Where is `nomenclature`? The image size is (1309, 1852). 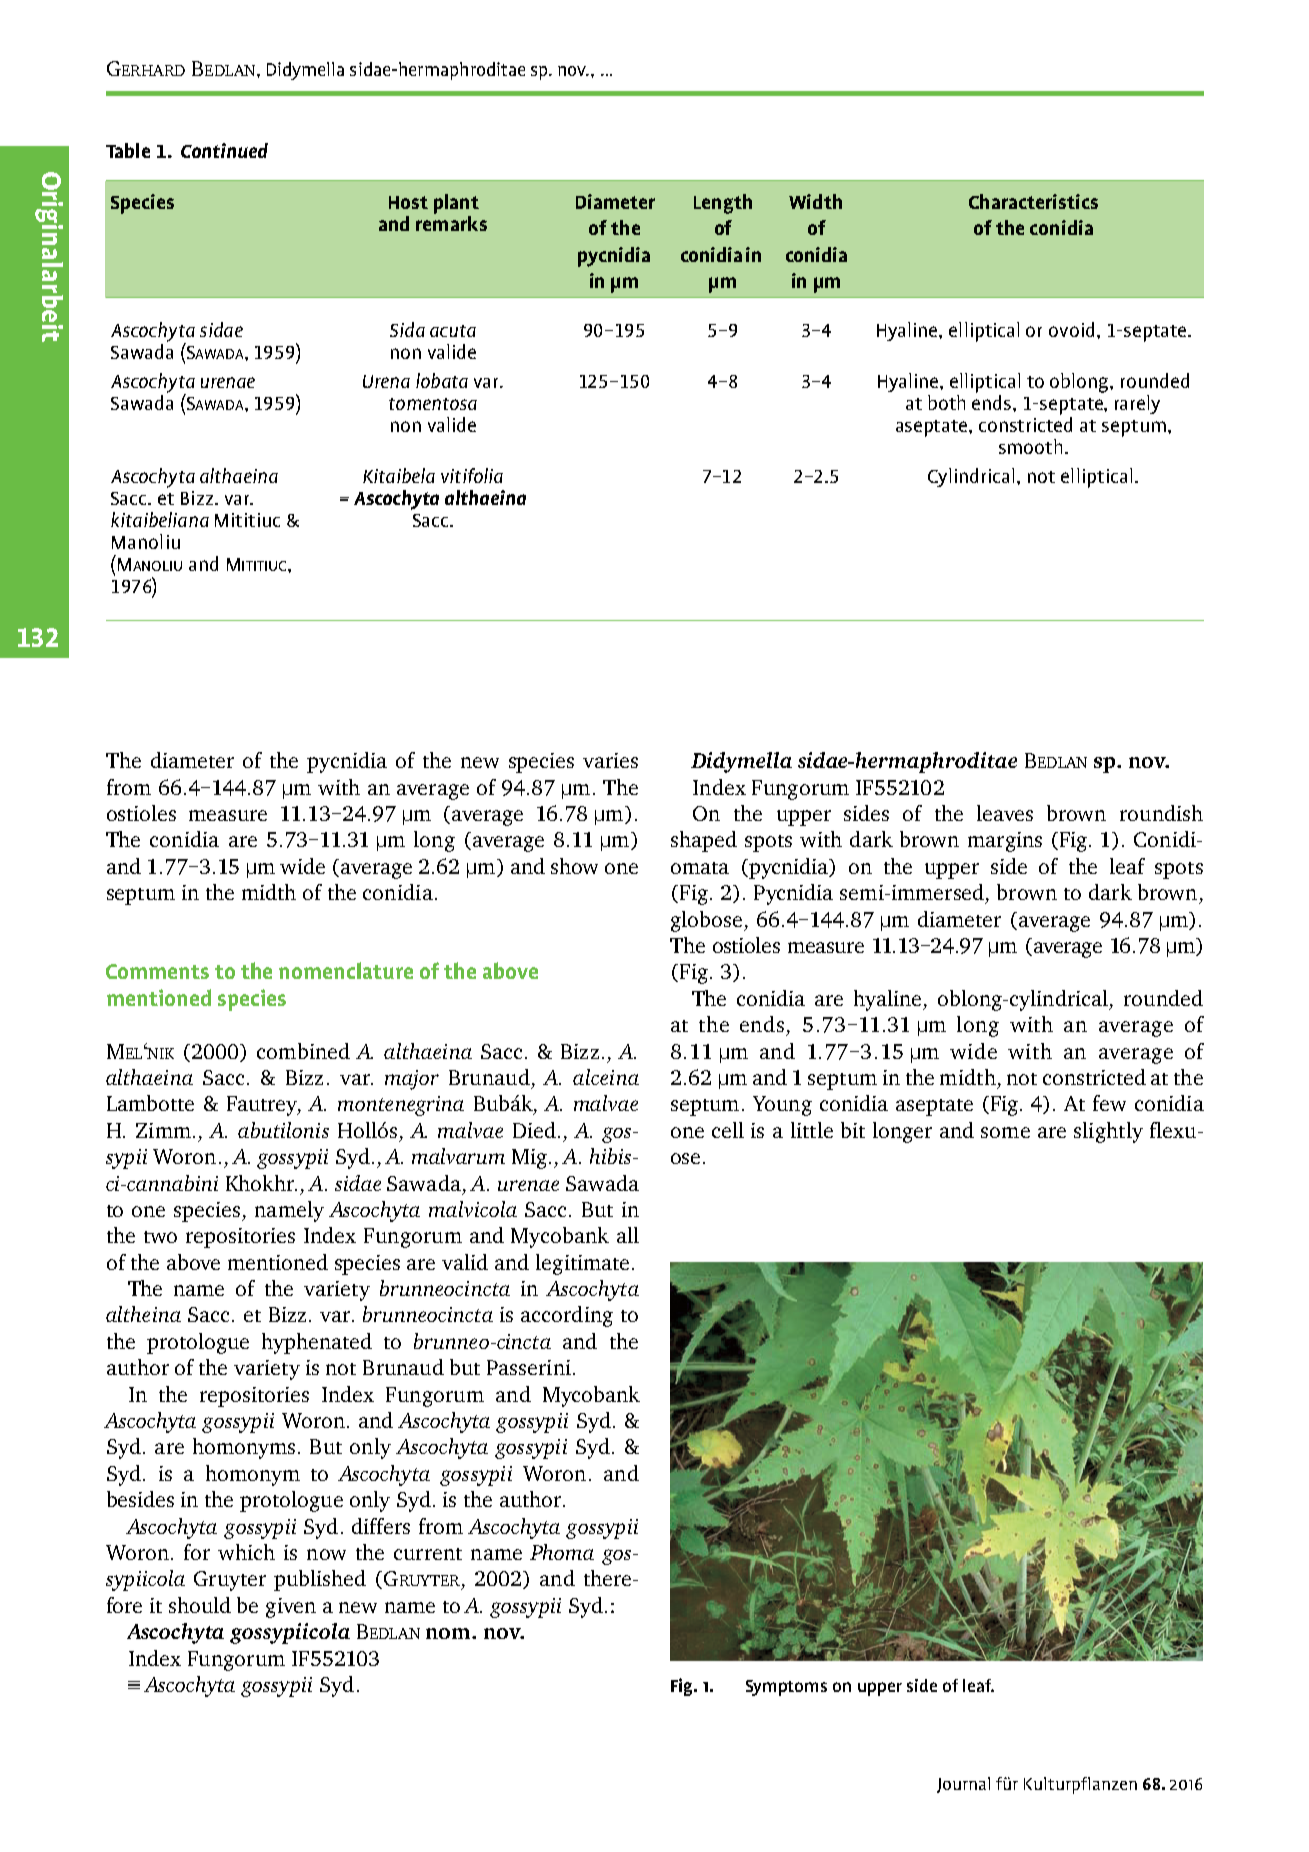 nomenclature is located at coordinates (346, 970).
